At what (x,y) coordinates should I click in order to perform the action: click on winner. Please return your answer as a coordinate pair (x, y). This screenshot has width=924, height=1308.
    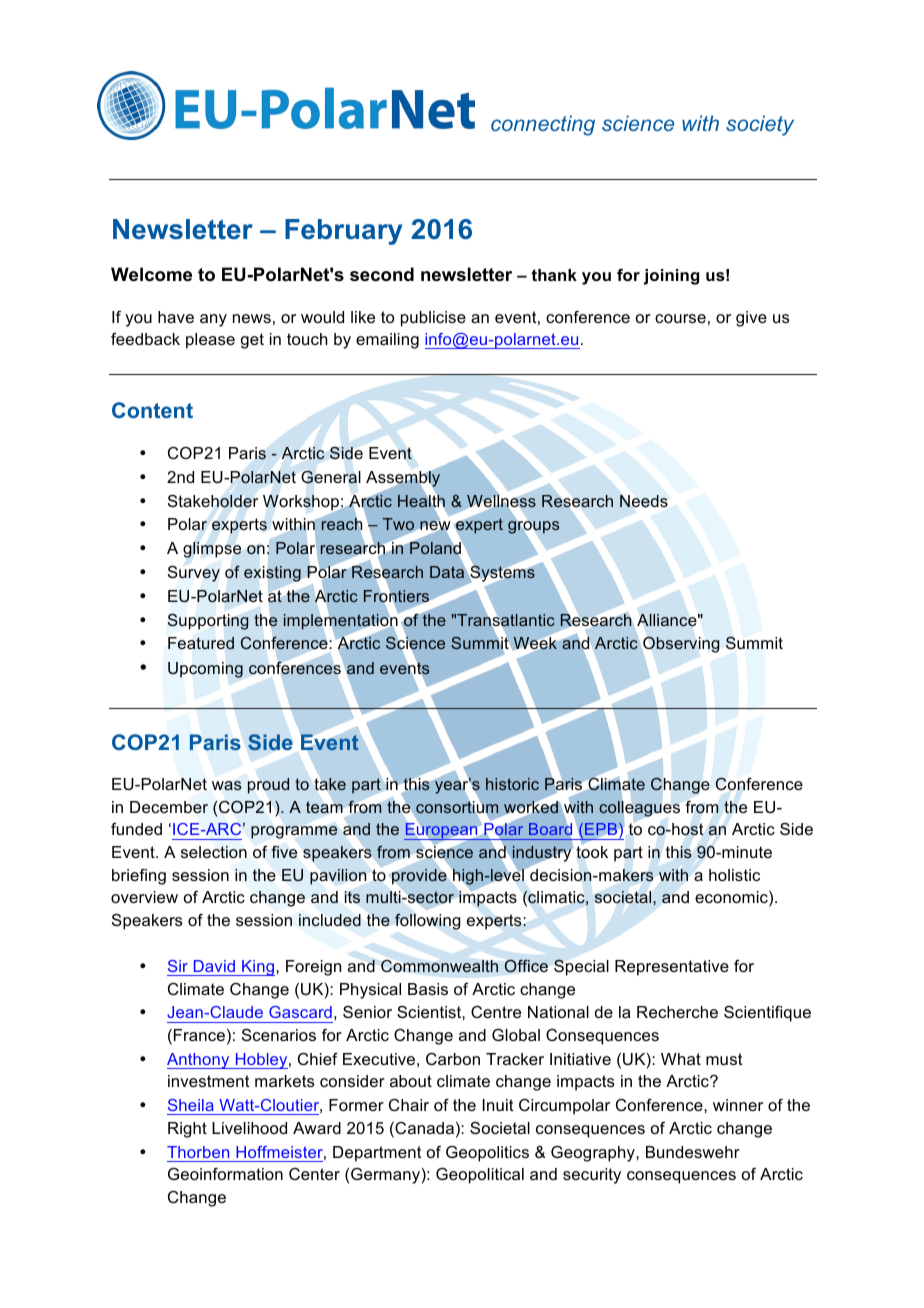
    Looking at the image, I should click on (738, 1105).
